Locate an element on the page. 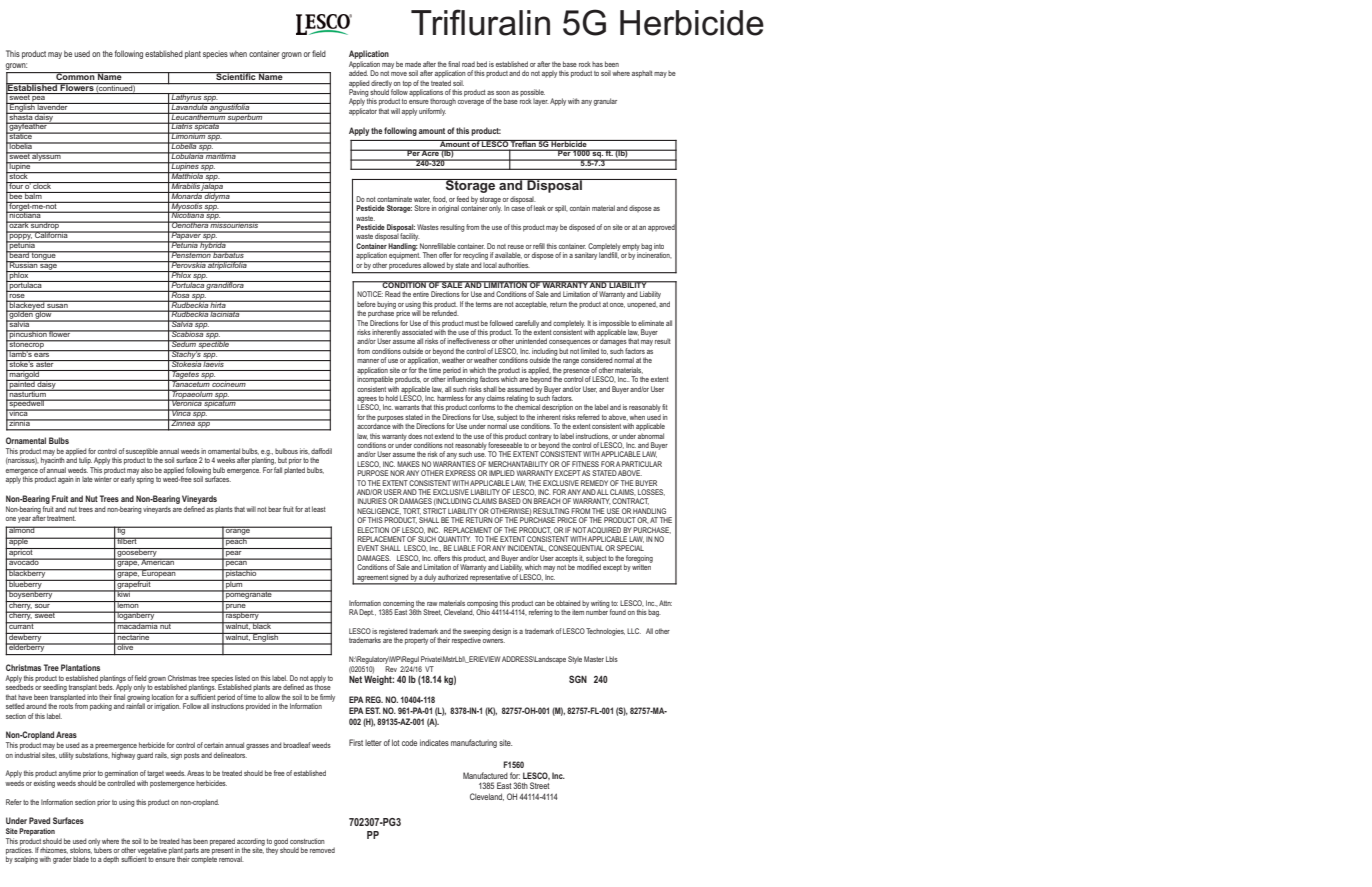  Common is located at coordinates (75, 76).
